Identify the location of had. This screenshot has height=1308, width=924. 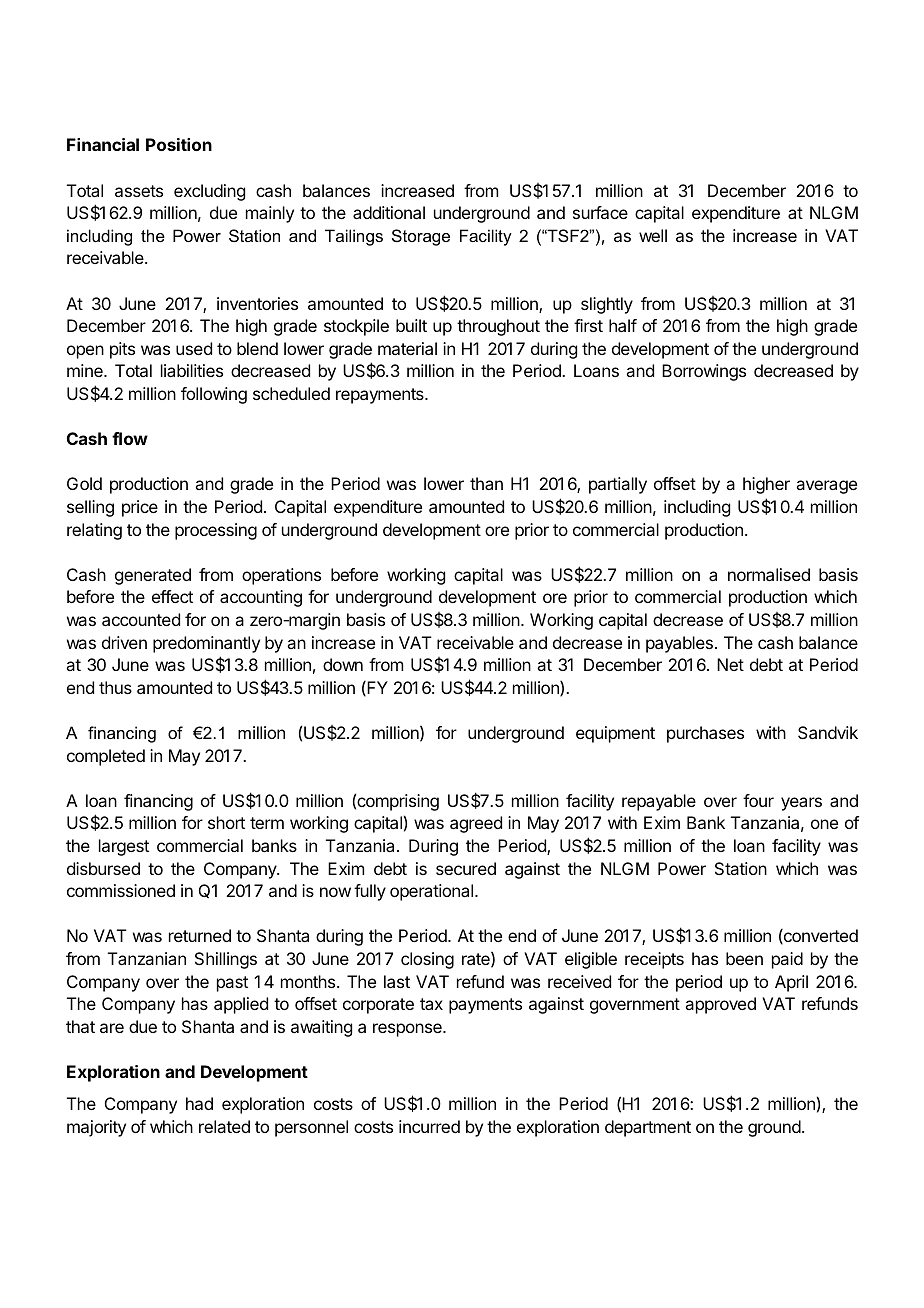
(199, 1103).
